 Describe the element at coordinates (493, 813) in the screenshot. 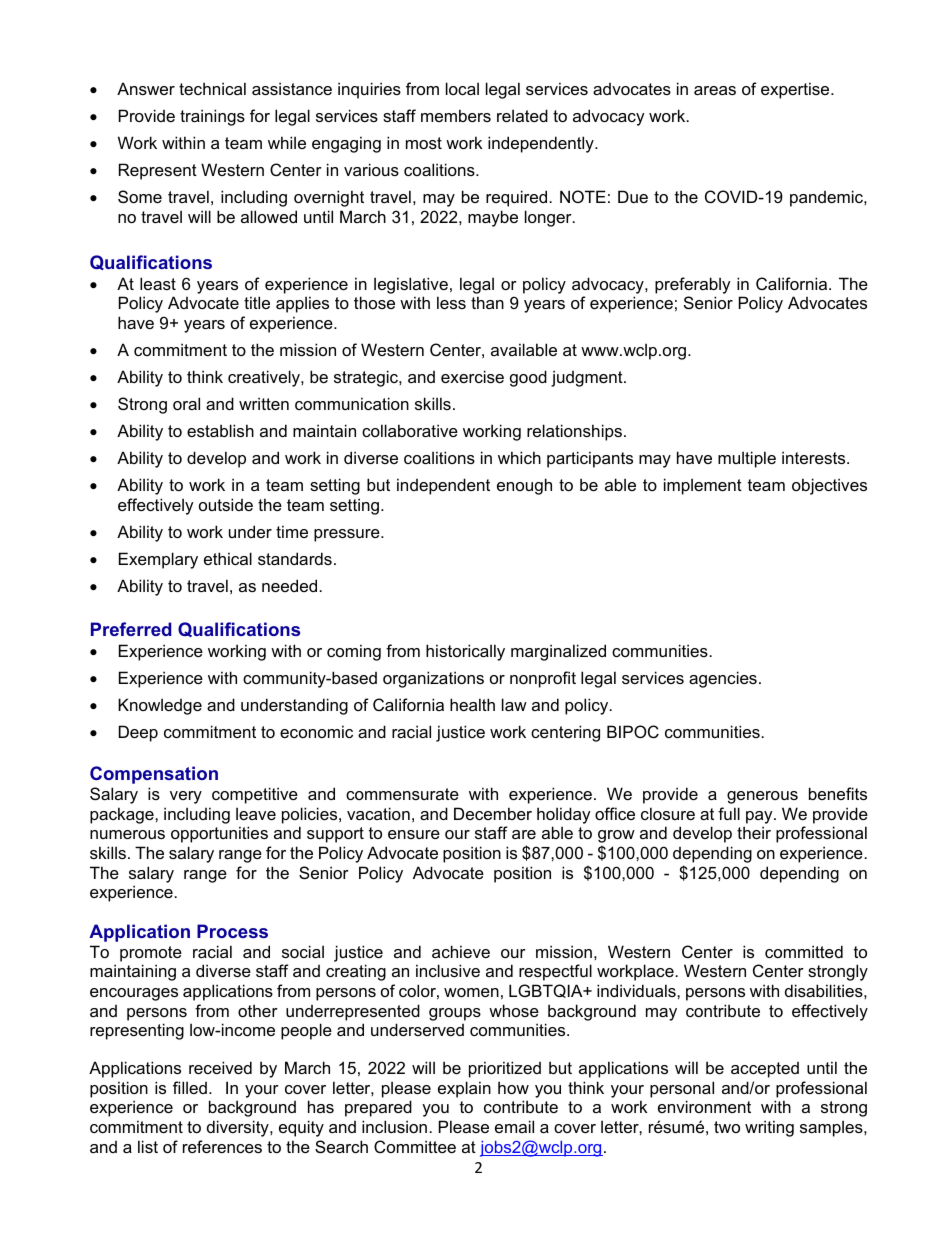

I see `December` at that location.
